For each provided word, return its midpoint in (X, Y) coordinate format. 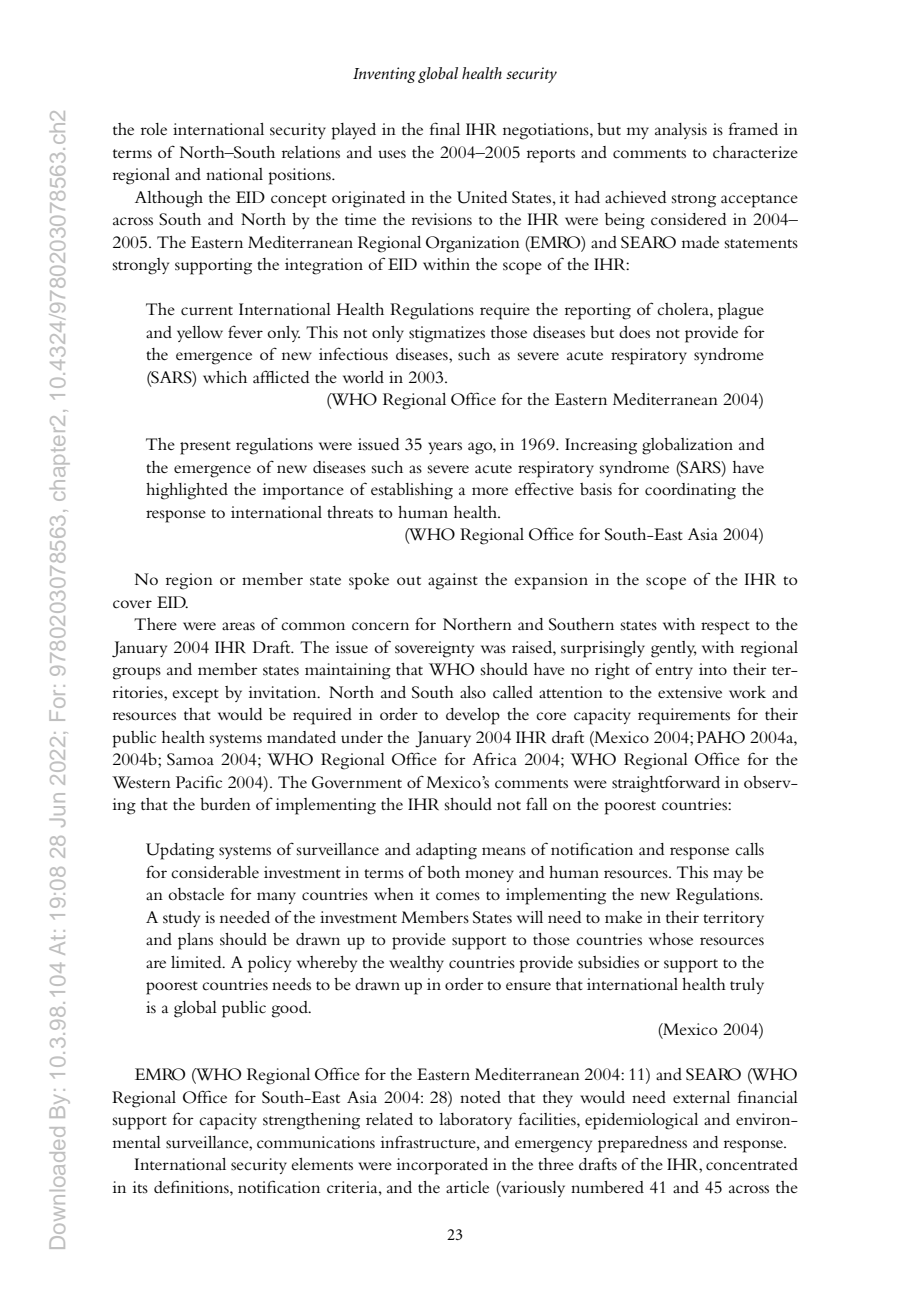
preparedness (642, 1144)
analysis (681, 131)
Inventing (384, 75)
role (154, 129)
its (140, 1187)
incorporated (442, 1166)
